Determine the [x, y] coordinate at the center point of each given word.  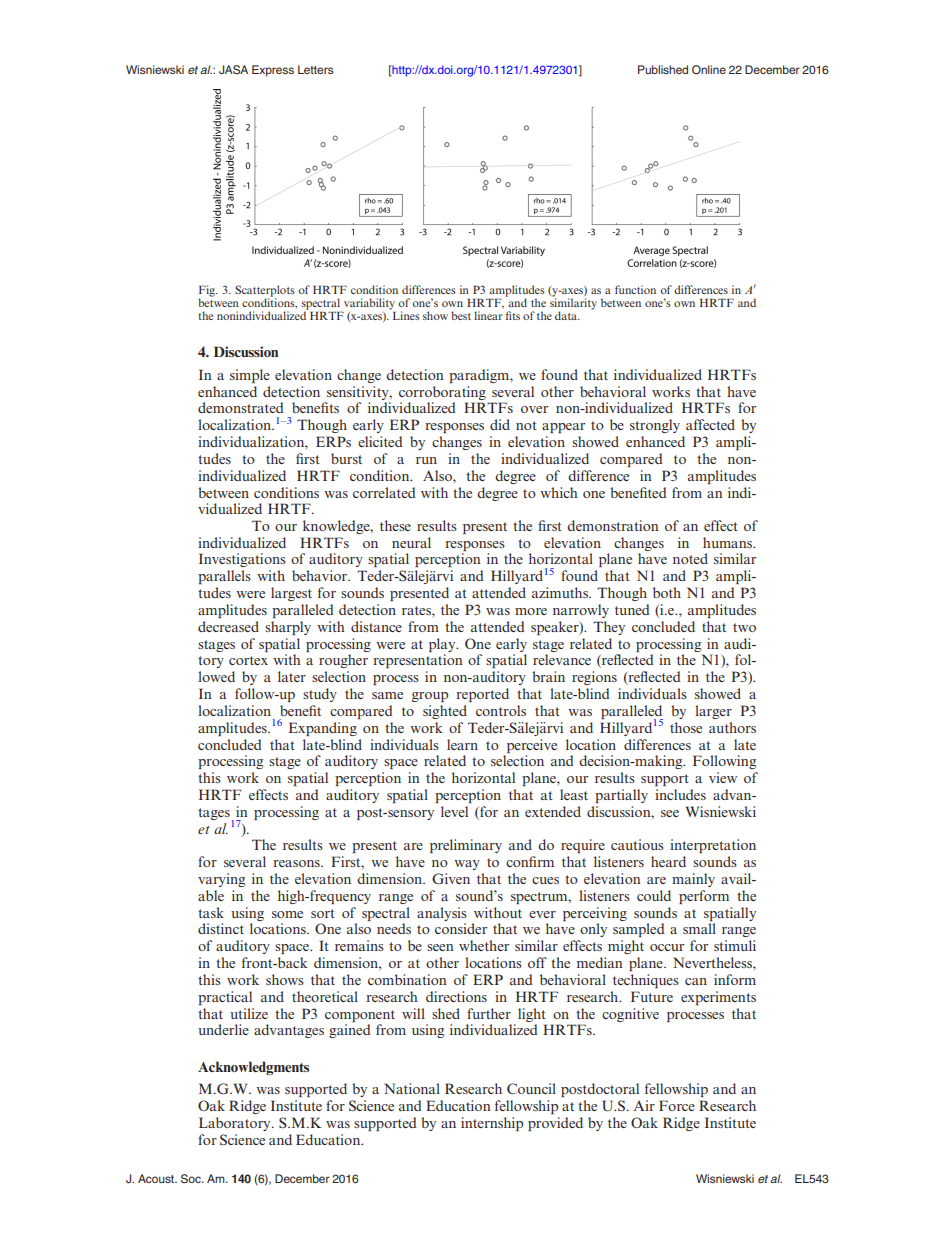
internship [492, 1124]
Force [677, 1105]
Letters [316, 69]
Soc [192, 1179]
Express [273, 71]
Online [709, 69]
